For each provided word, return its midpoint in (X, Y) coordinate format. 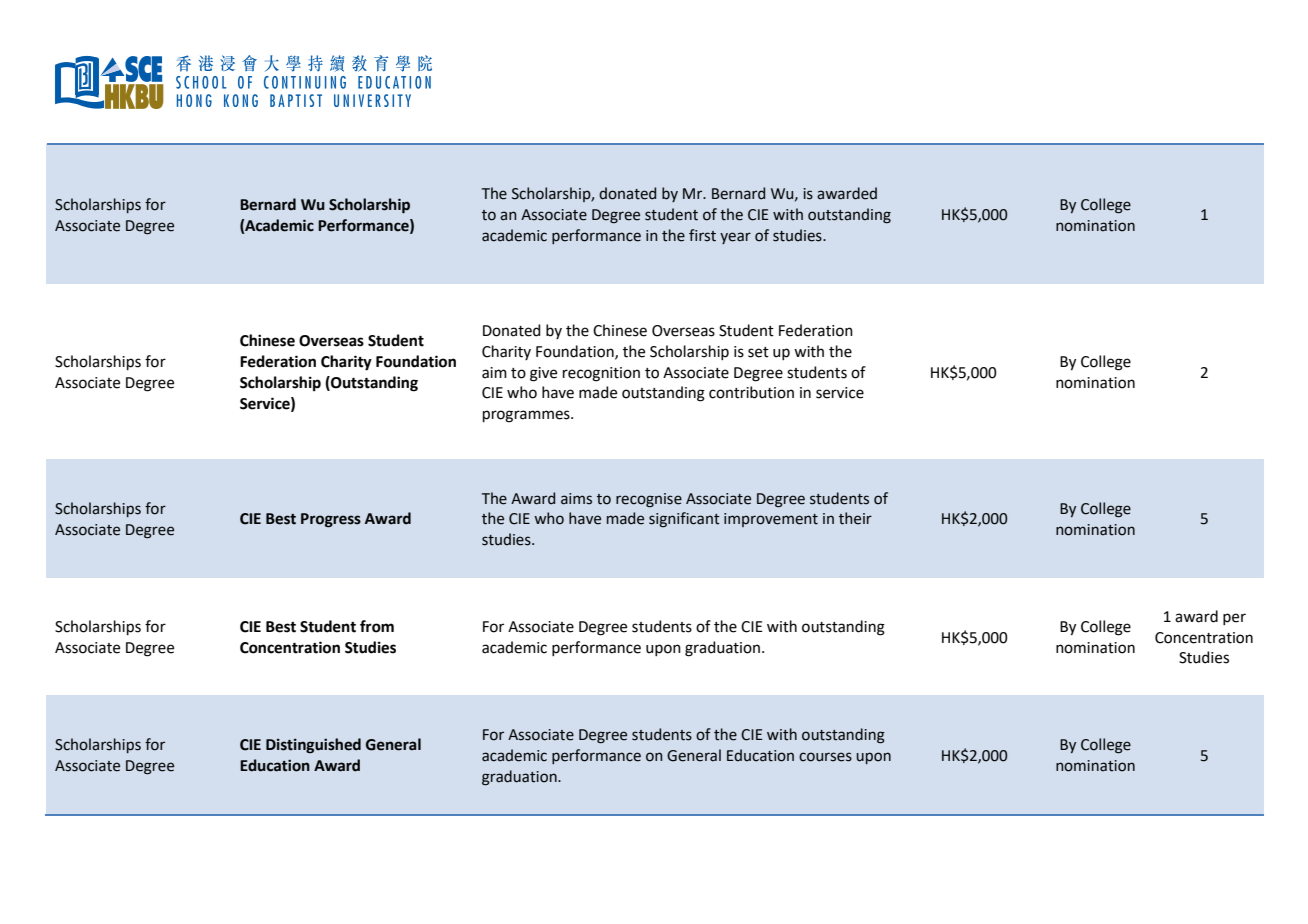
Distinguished (313, 746)
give (543, 374)
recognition (601, 374)
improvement (771, 520)
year (735, 238)
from (377, 626)
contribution (751, 392)
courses (825, 757)
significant (684, 520)
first (702, 235)
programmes (527, 416)
